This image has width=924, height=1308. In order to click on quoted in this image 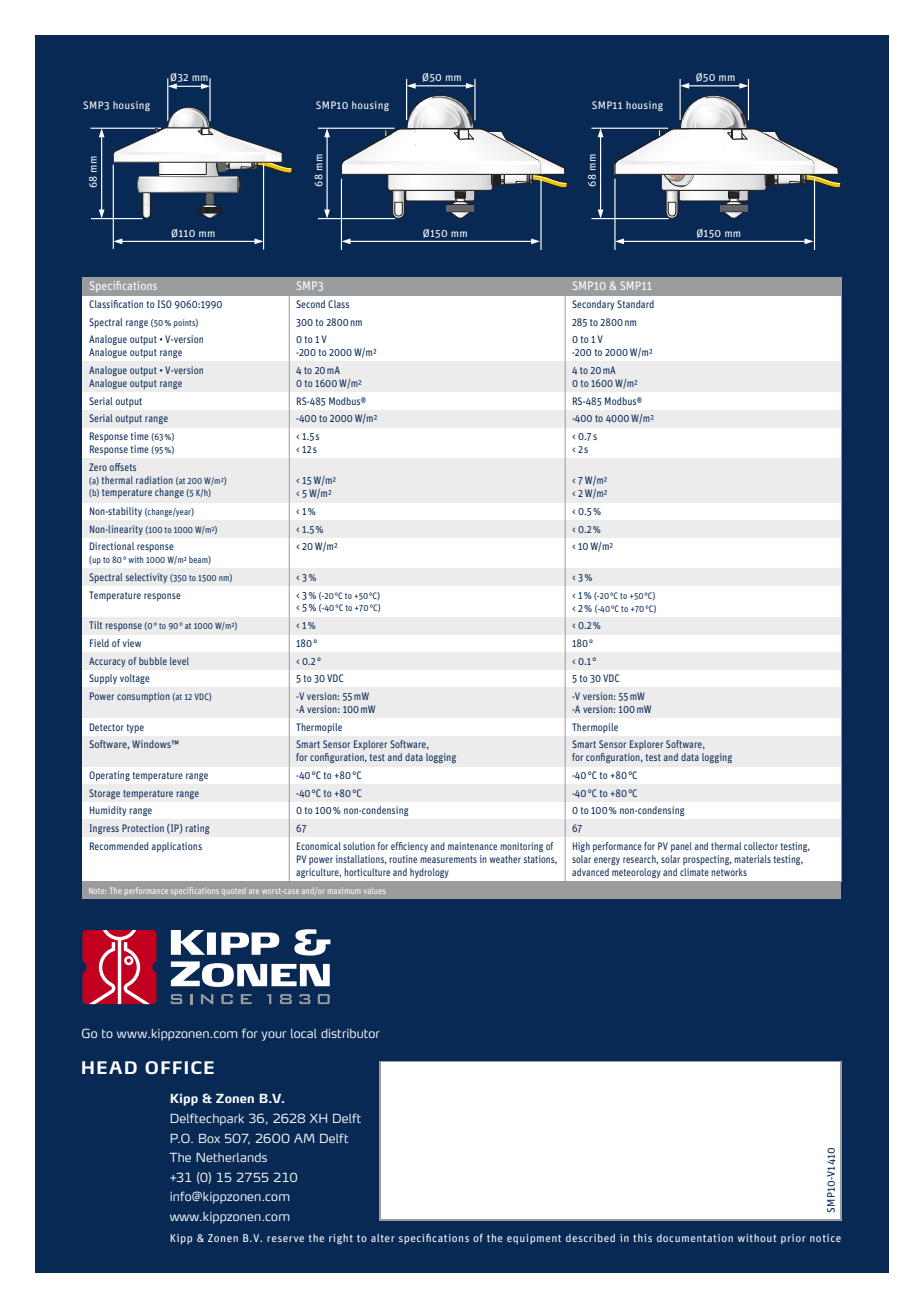, I will do `click(233, 892)`.
